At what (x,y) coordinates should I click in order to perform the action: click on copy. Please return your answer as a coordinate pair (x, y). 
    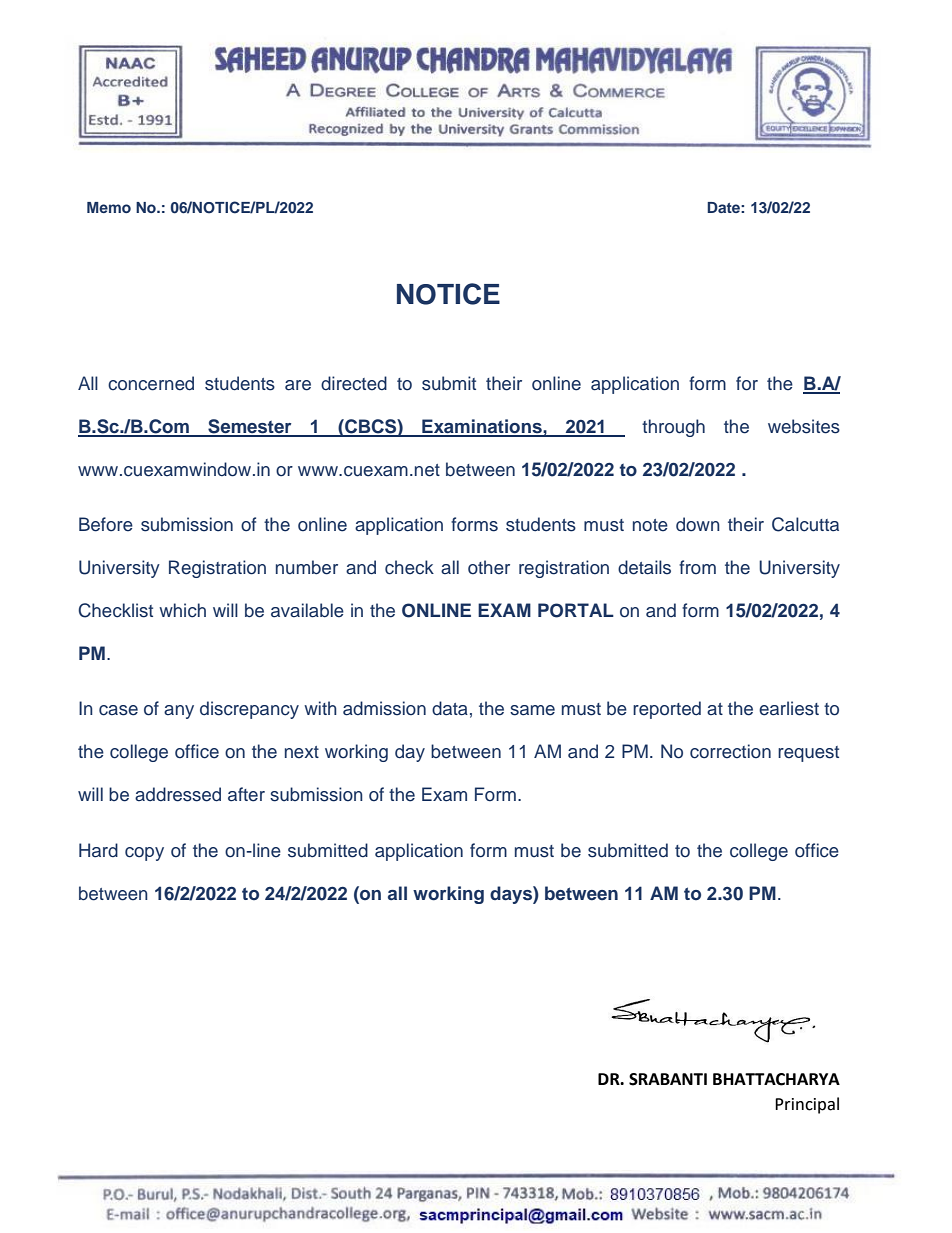
    Looking at the image, I should click on (144, 854).
